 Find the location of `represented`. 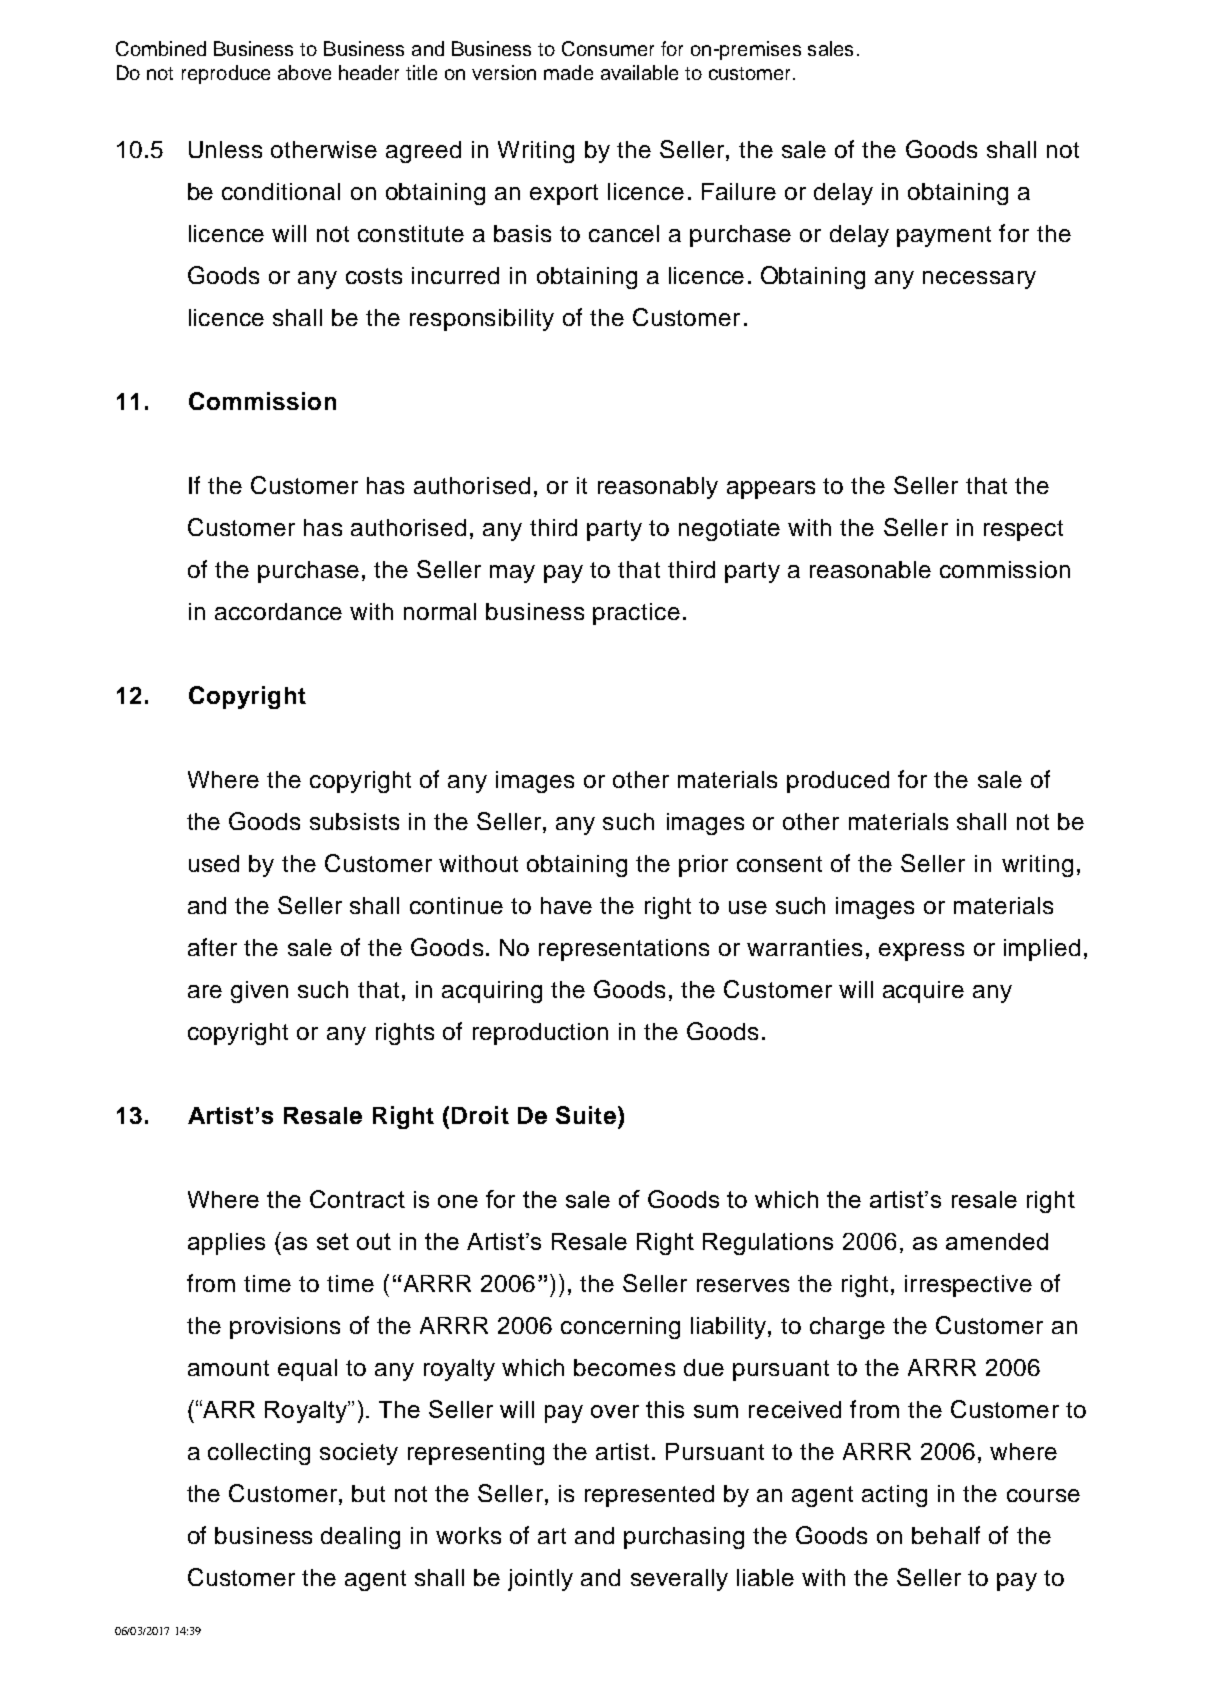

represented is located at coordinates (649, 1496).
